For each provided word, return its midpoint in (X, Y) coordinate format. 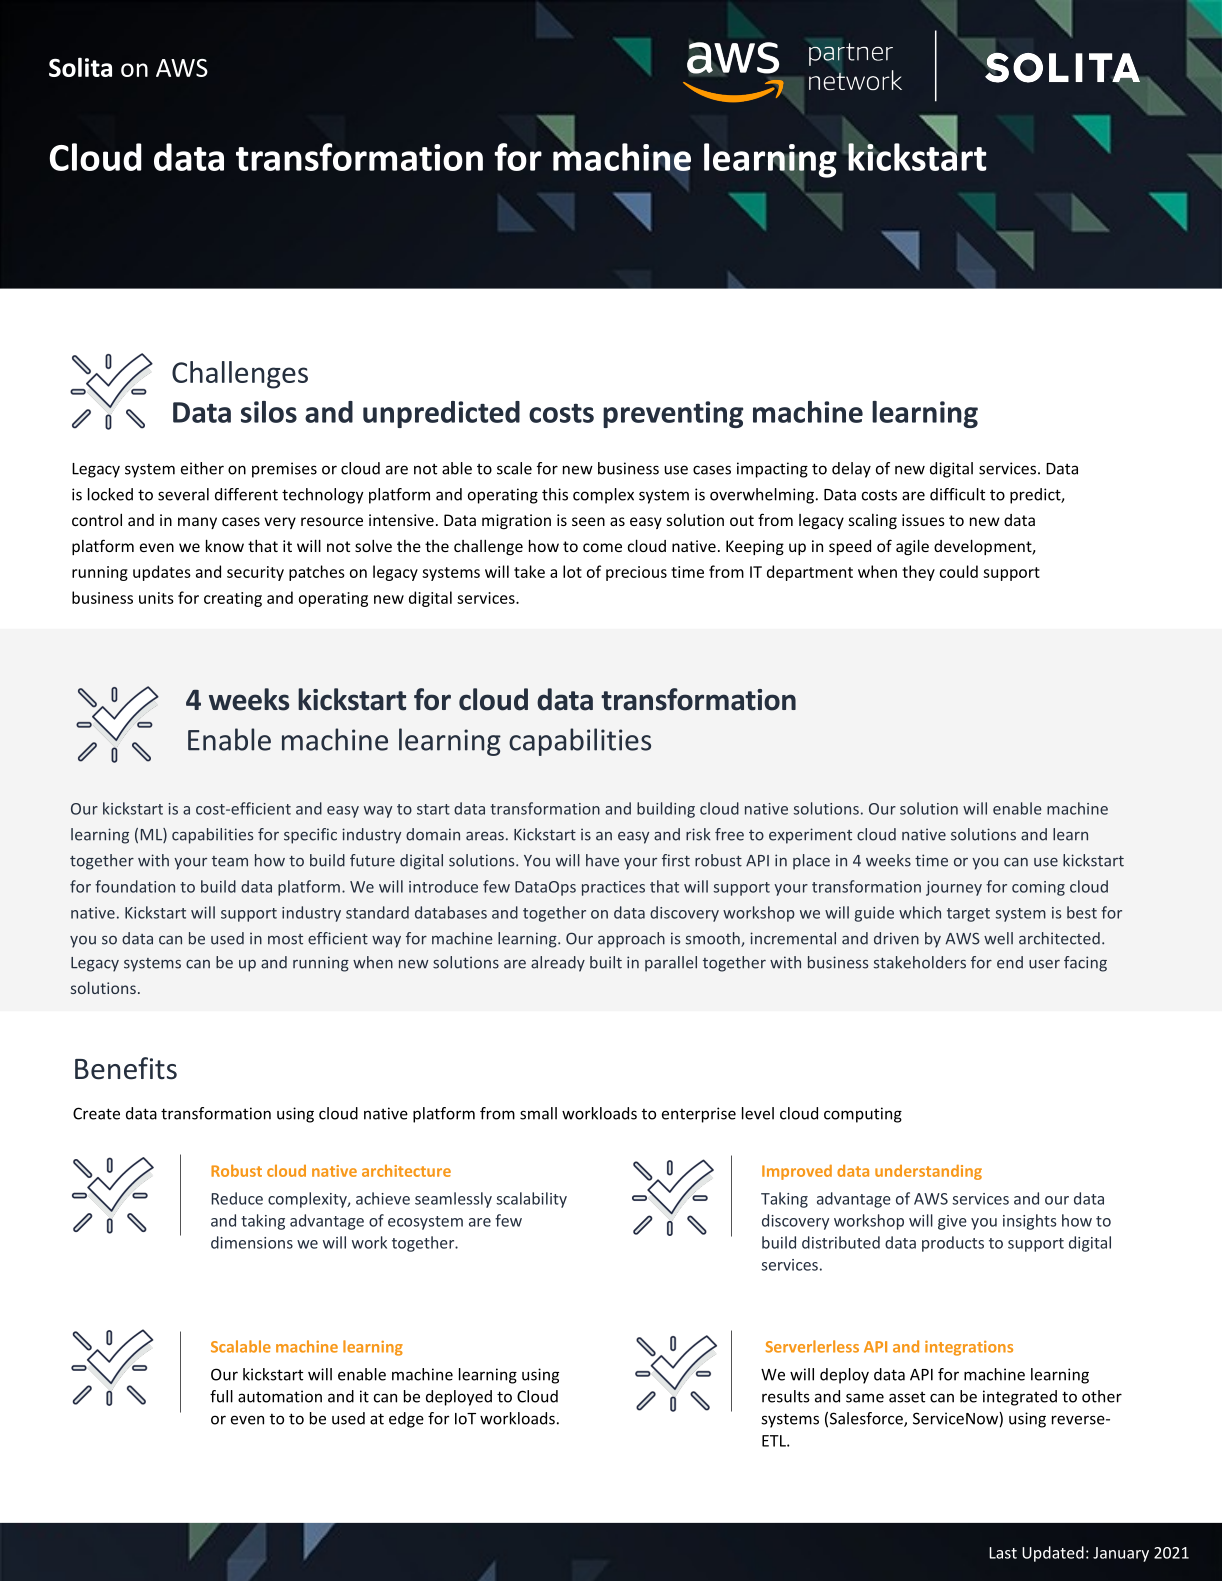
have (602, 860)
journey (954, 888)
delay (851, 470)
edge (406, 1420)
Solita (80, 67)
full (221, 1396)
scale (514, 468)
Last (1003, 1553)
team (230, 861)
